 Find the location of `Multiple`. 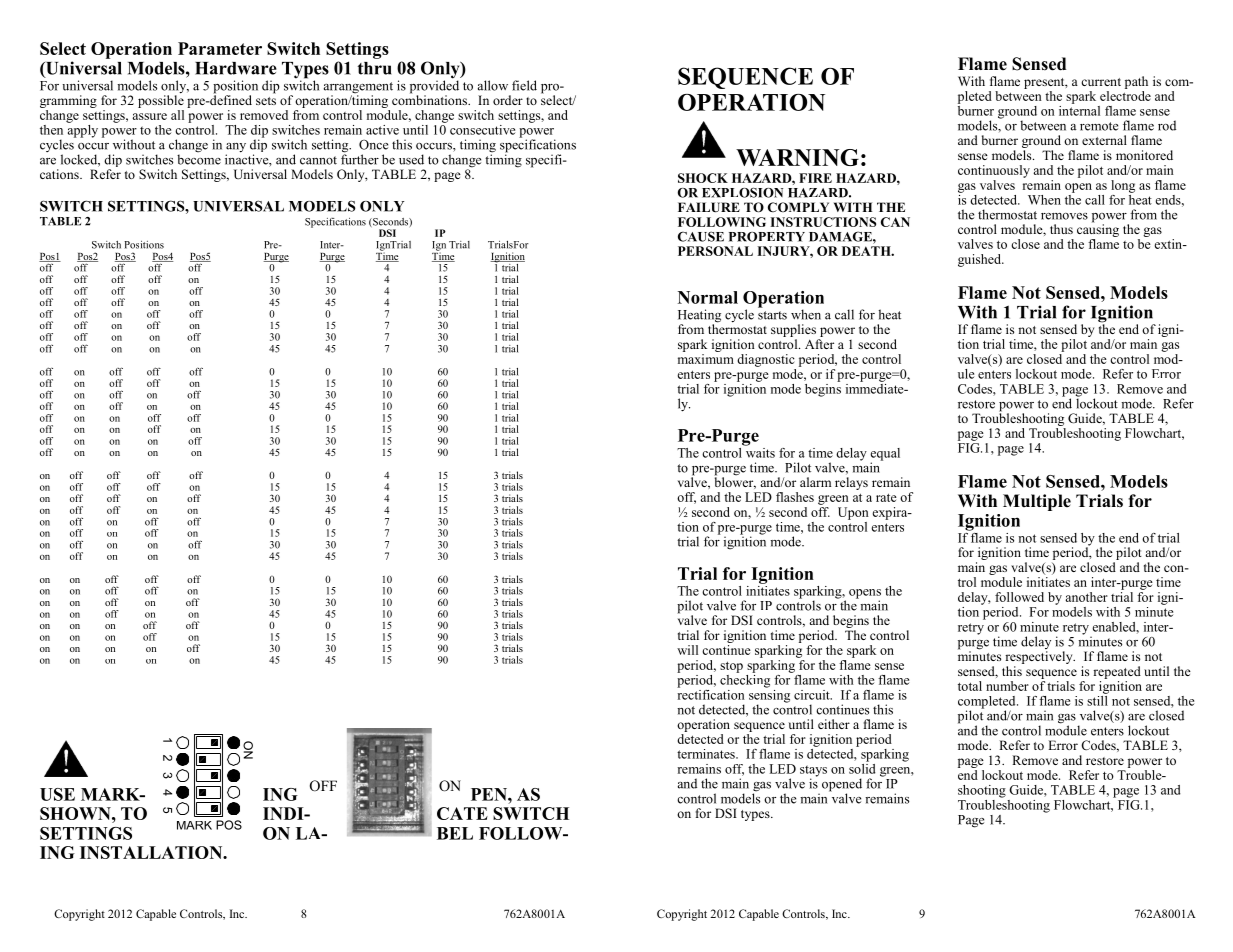

Multiple is located at coordinates (1037, 502).
